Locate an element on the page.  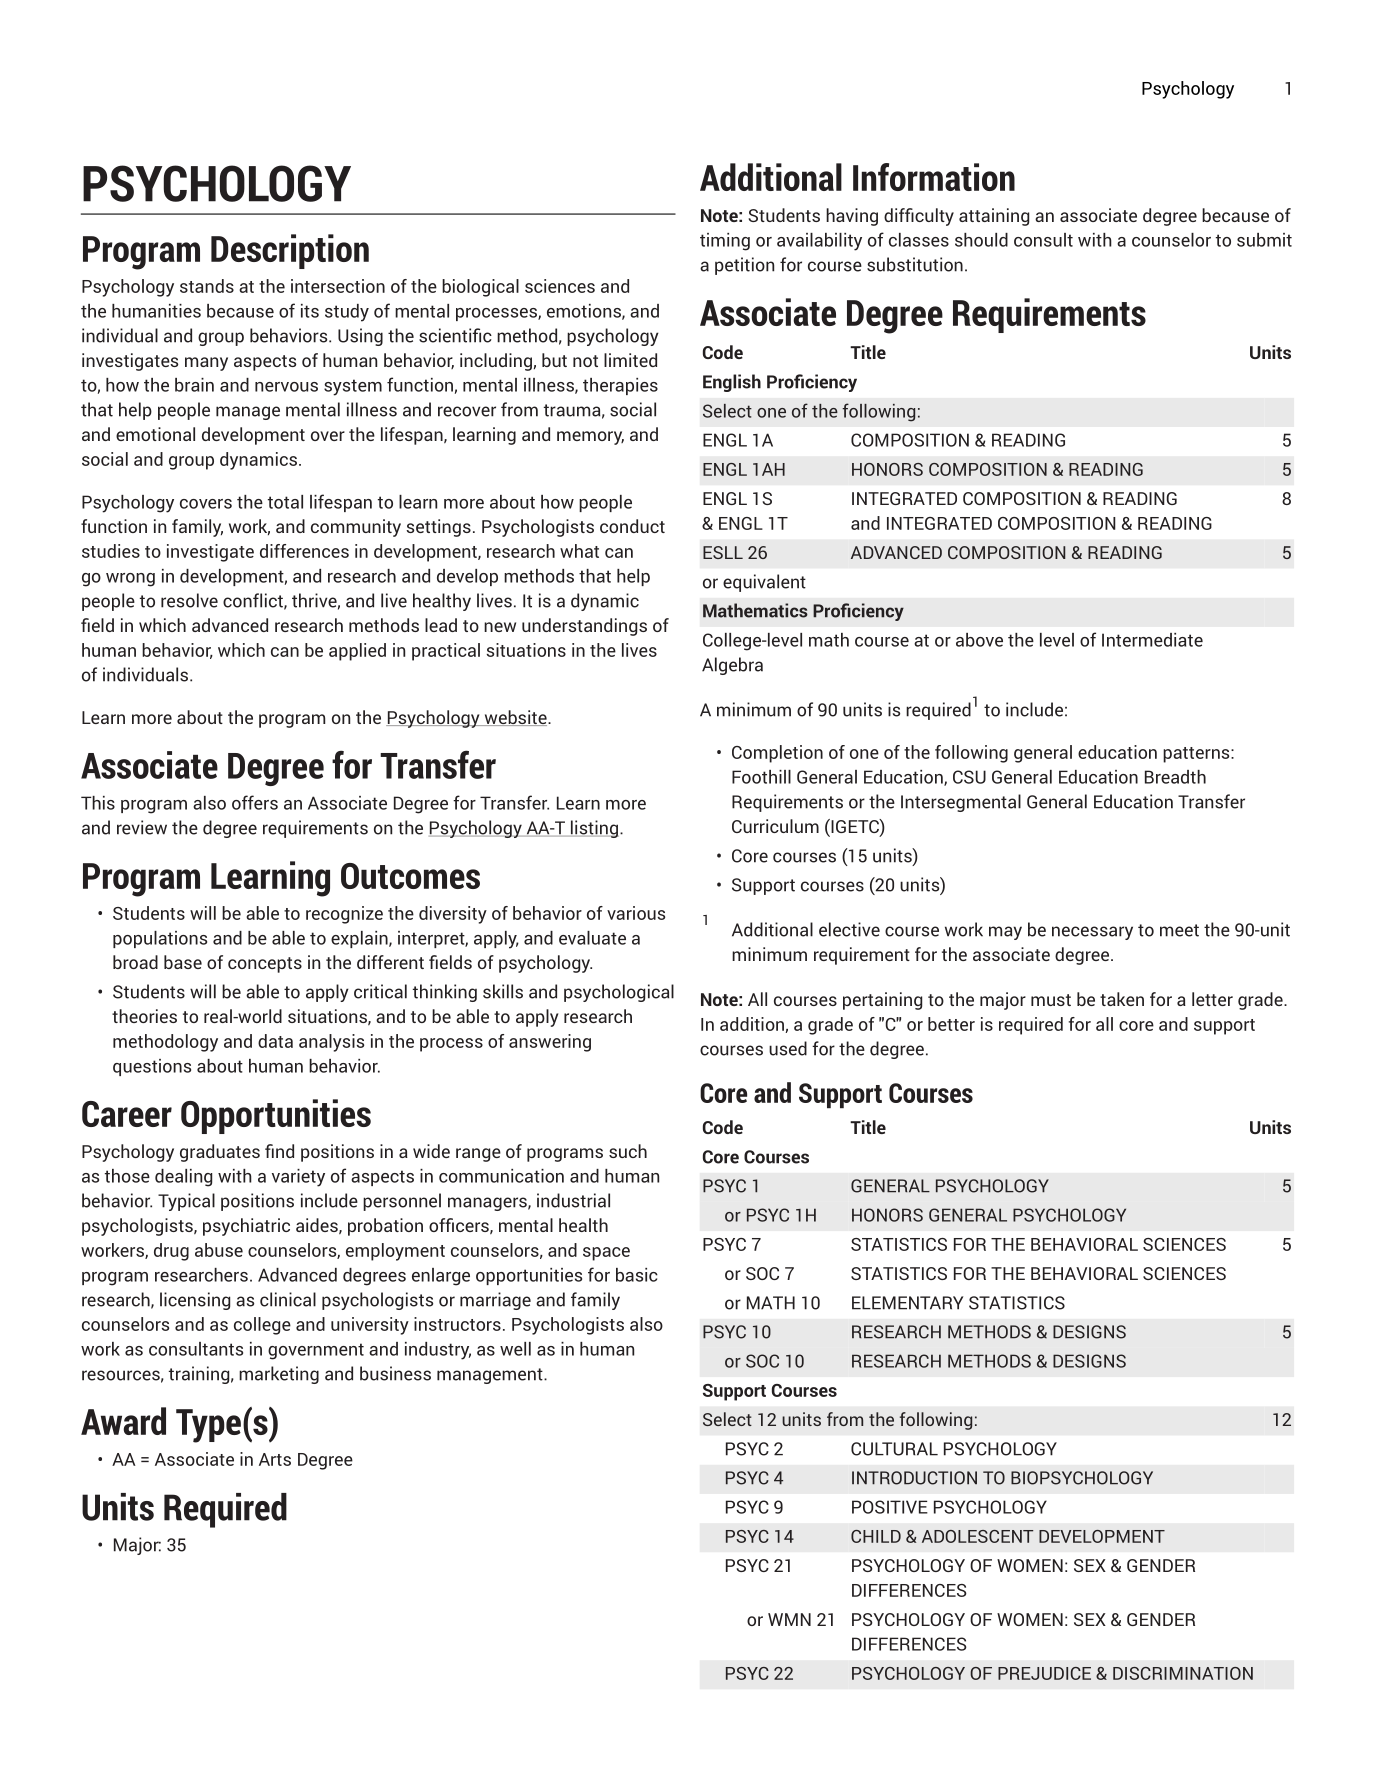
necessary is located at coordinates (1092, 933).
